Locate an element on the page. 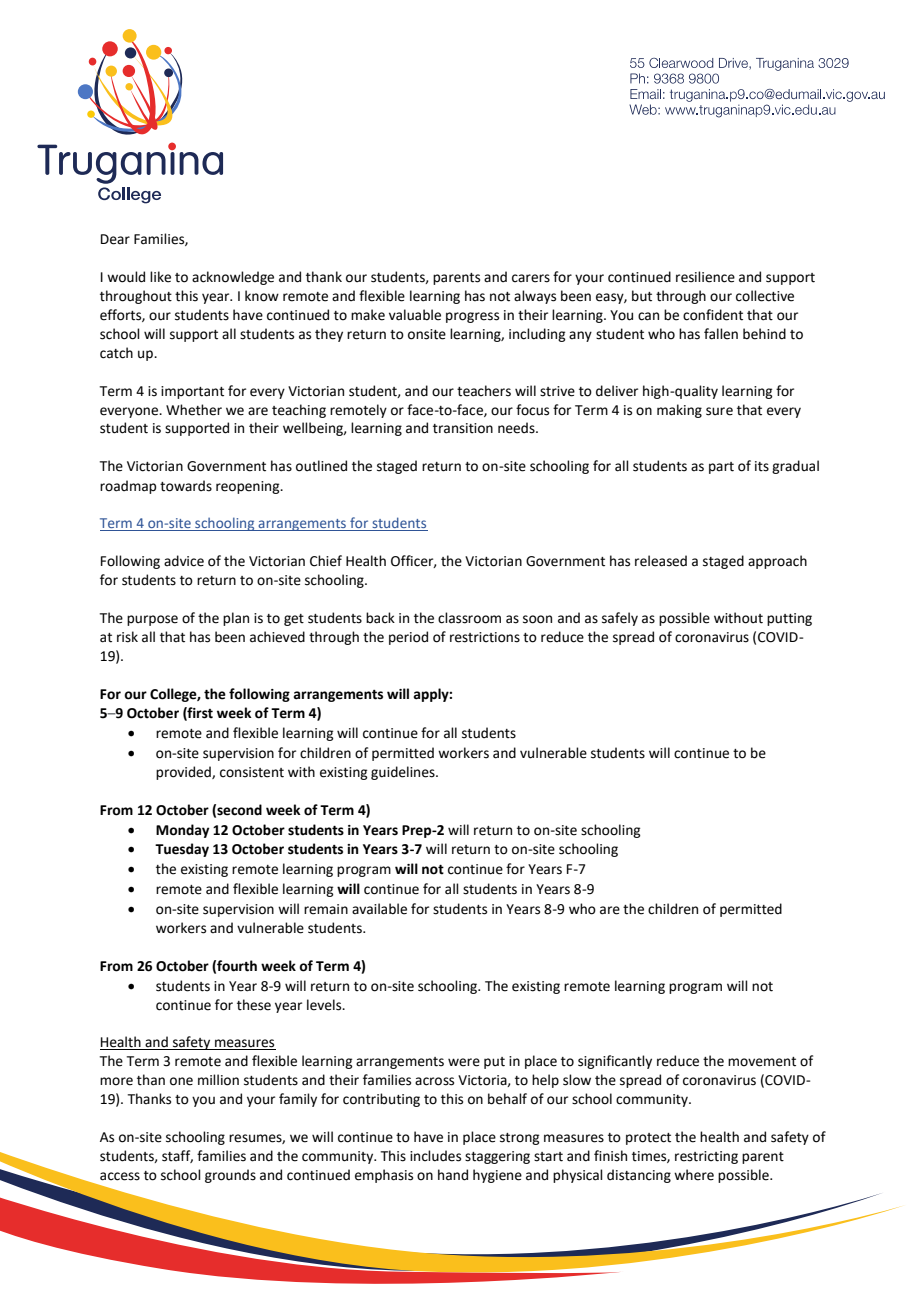 This image has height=1309, width=924. resilience is located at coordinates (705, 277).
